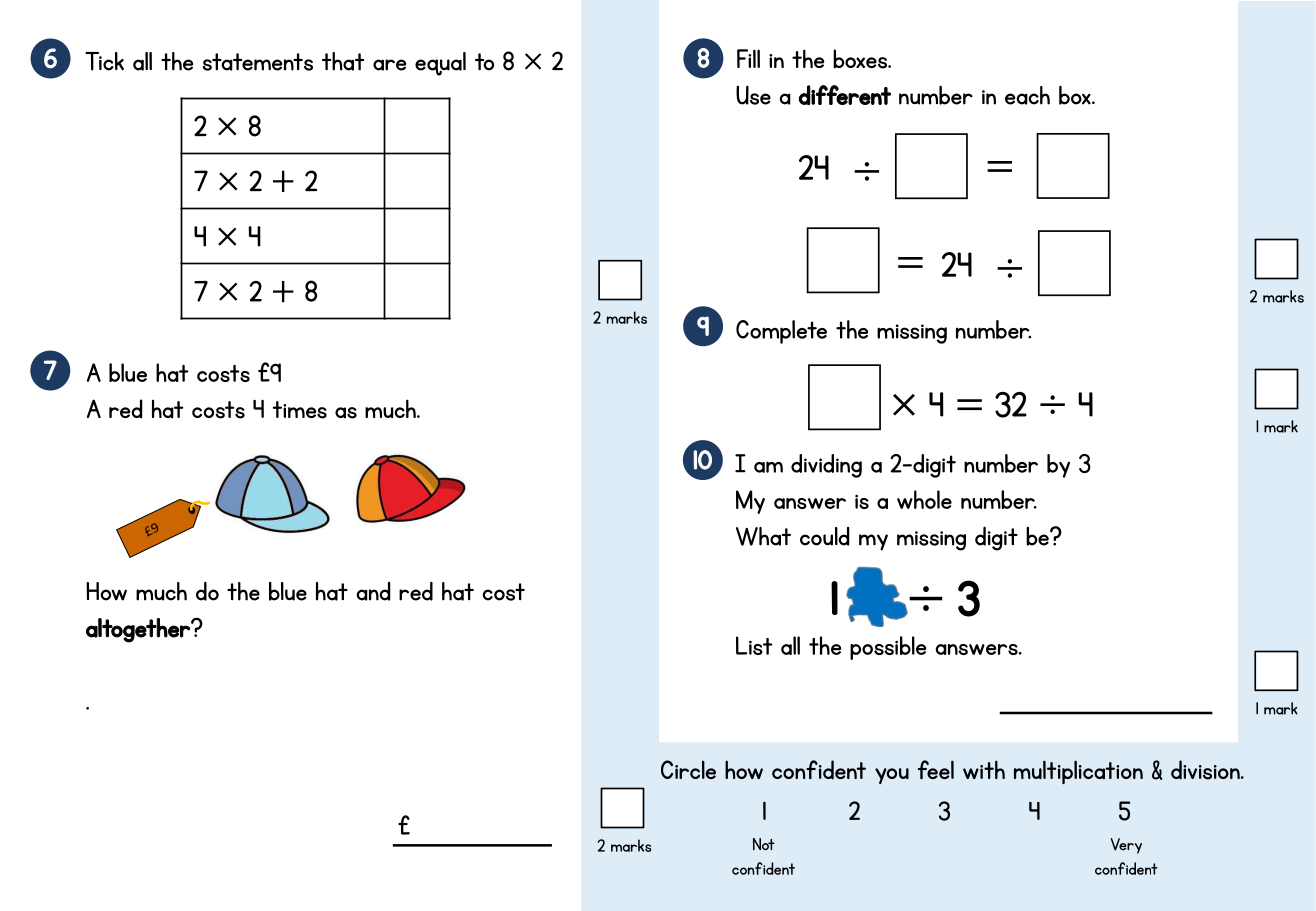 The width and height of the screenshot is (1316, 911). Describe the element at coordinates (258, 62) in the screenshot. I see `statements` at that location.
